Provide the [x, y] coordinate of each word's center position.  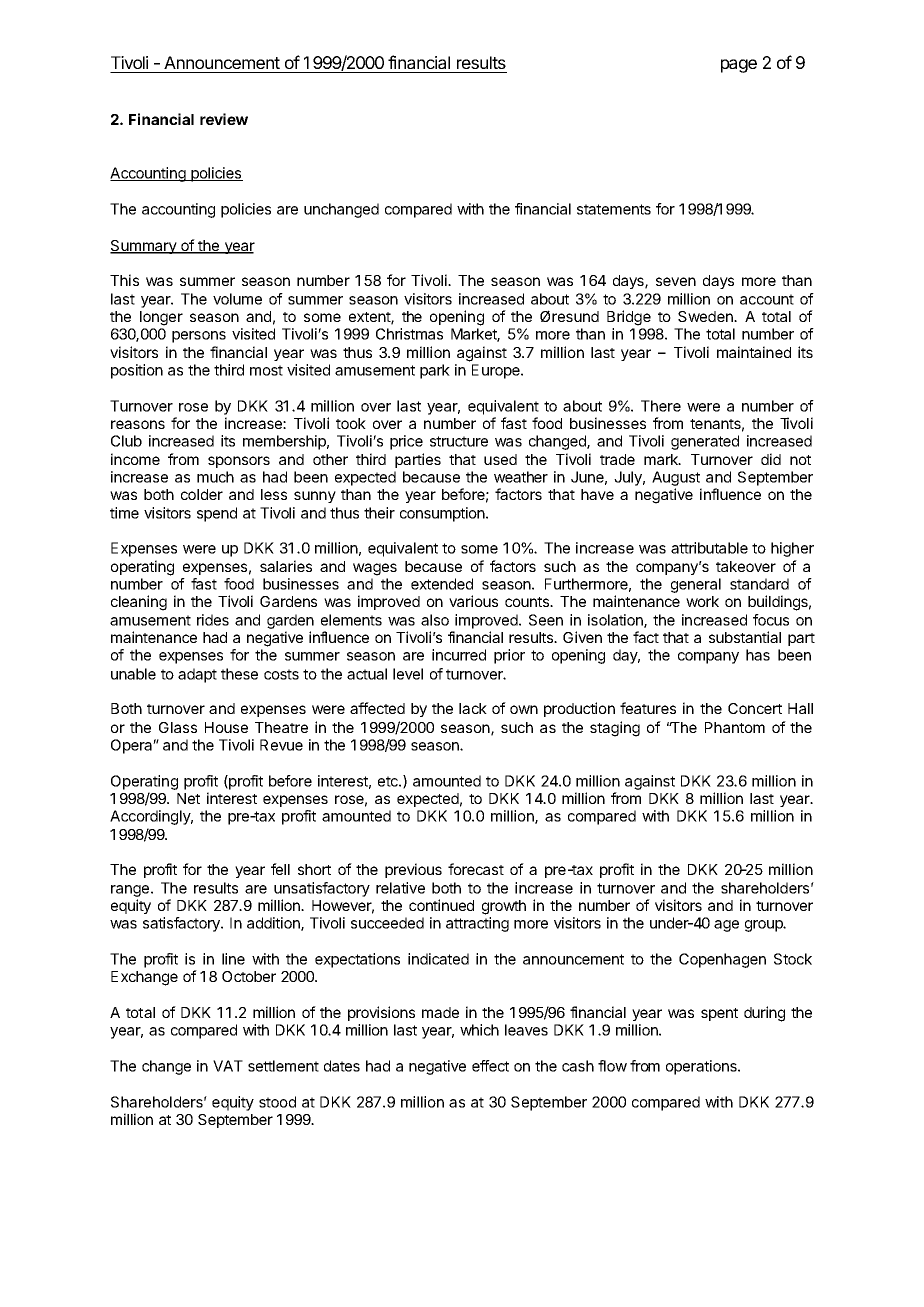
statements [614, 209]
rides [213, 620]
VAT [228, 1066]
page [739, 66]
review [224, 119]
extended [442, 584]
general [696, 585]
